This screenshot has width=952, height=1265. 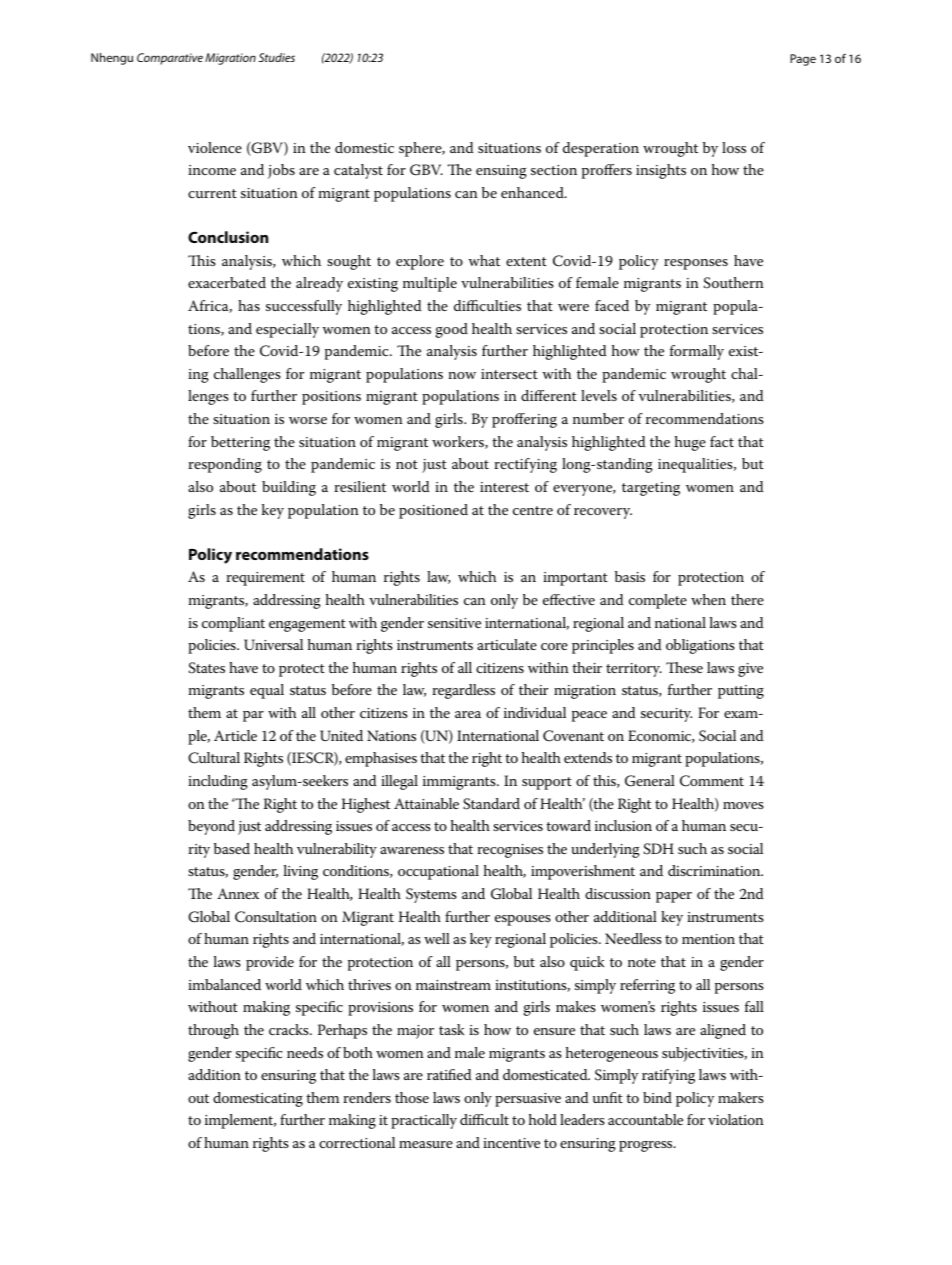 What do you see at coordinates (734, 147) in the screenshot?
I see `loss` at bounding box center [734, 147].
